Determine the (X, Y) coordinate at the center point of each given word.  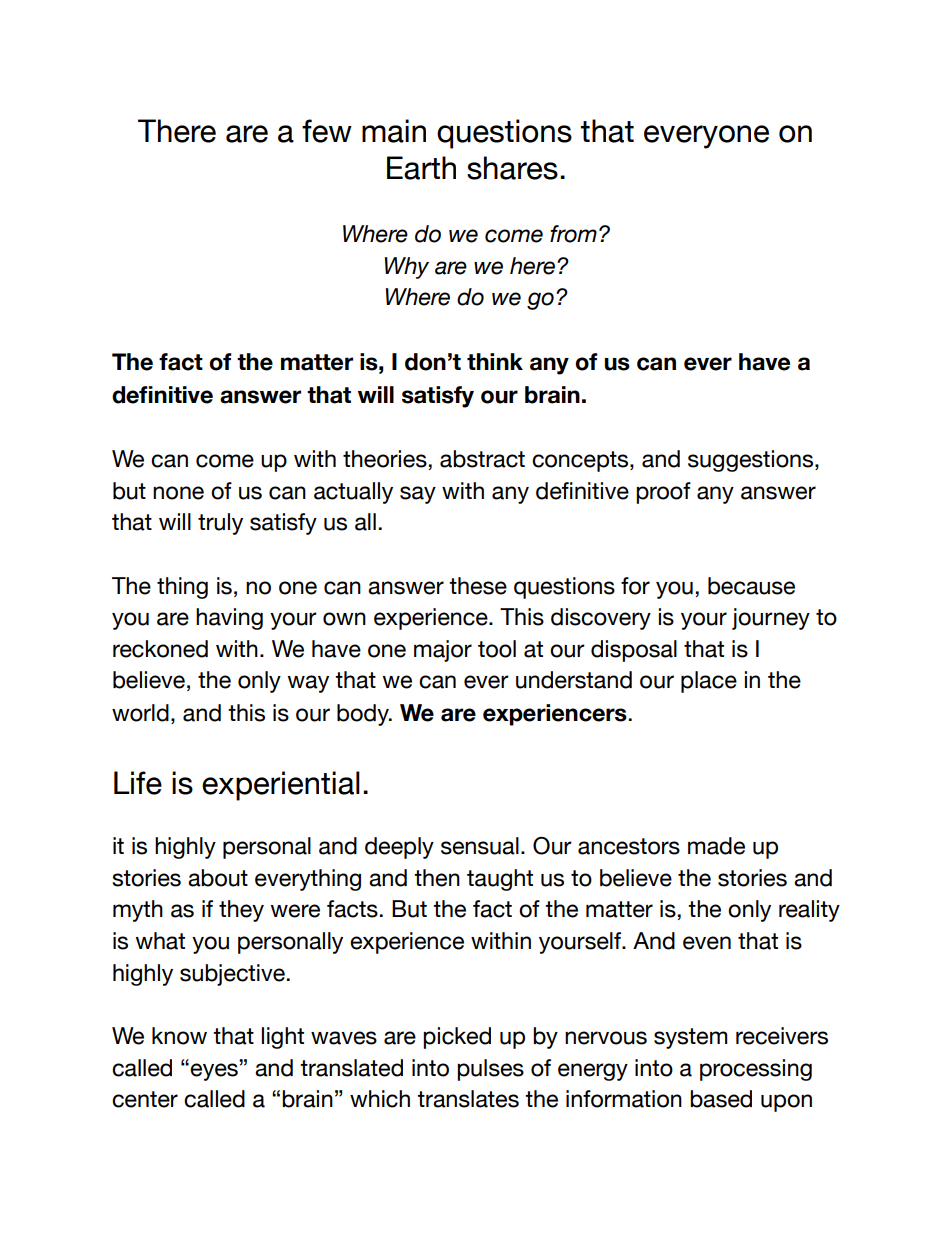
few (327, 131)
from (573, 234)
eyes (214, 1072)
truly (220, 524)
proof (663, 493)
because (751, 586)
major (443, 651)
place (709, 682)
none (178, 493)
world (140, 713)
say (418, 495)
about (218, 878)
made (716, 846)
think (495, 361)
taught (500, 880)
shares (512, 168)
